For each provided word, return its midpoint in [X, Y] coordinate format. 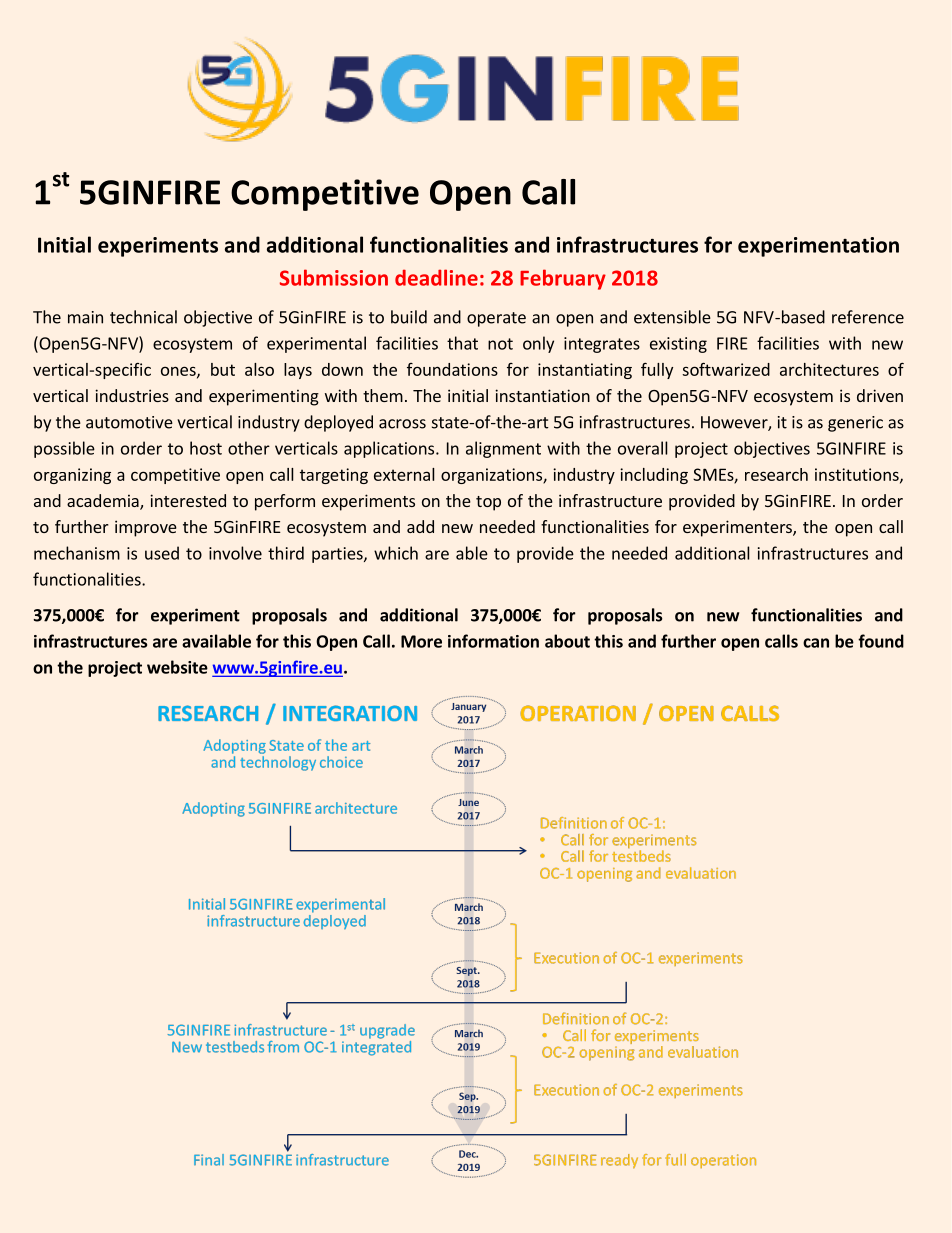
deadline [436, 277]
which [396, 553]
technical [143, 317]
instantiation [542, 395]
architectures [829, 369]
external [404, 474]
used [162, 553]
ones [179, 372]
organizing [72, 476]
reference [868, 317]
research [776, 474]
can [816, 643]
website [177, 667]
